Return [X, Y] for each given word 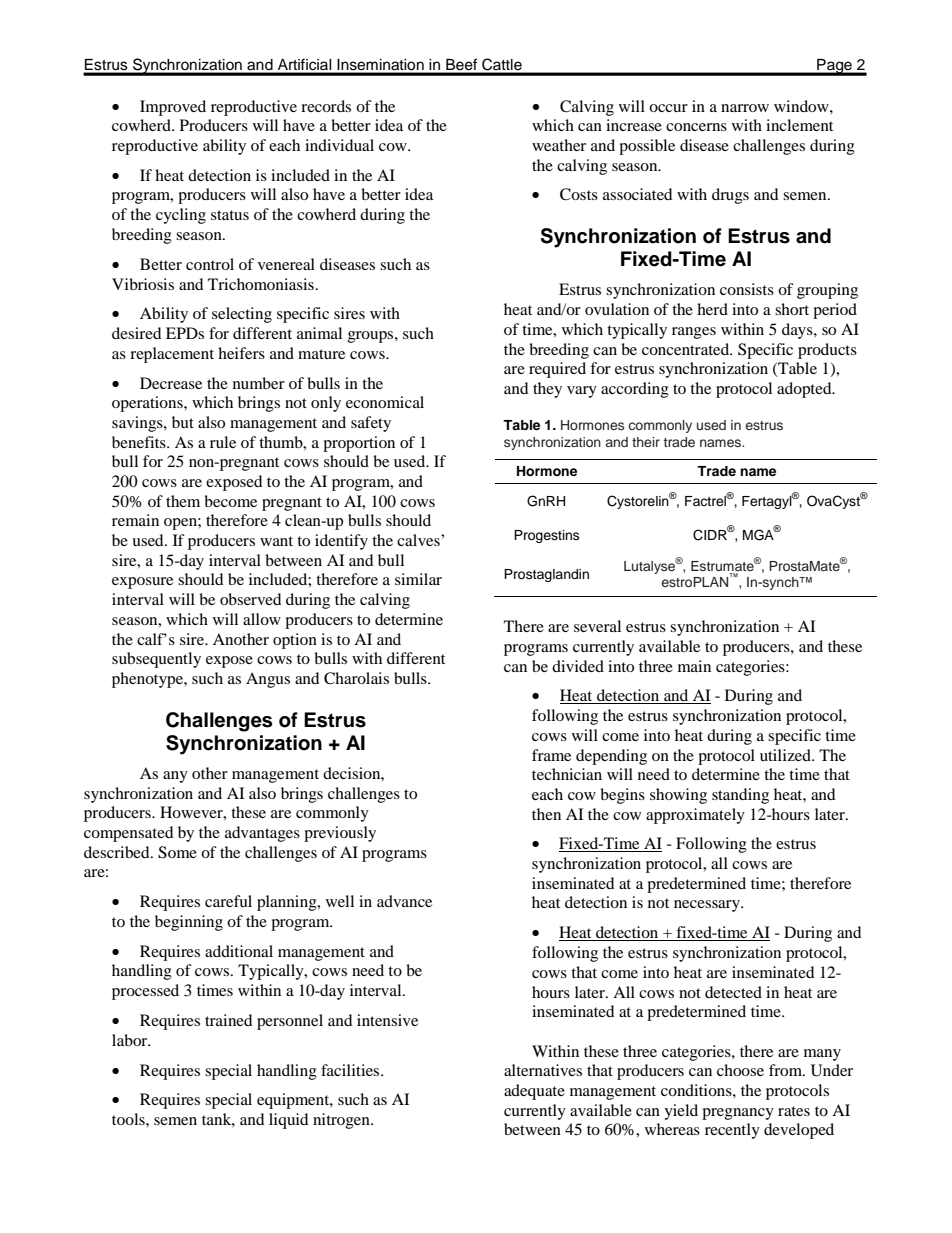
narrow [745, 108]
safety [371, 424]
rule [223, 442]
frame [551, 755]
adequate [534, 1092]
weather [559, 145]
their [646, 442]
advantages [262, 834]
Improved [173, 108]
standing [740, 796]
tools [129, 1119]
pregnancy [738, 1114]
